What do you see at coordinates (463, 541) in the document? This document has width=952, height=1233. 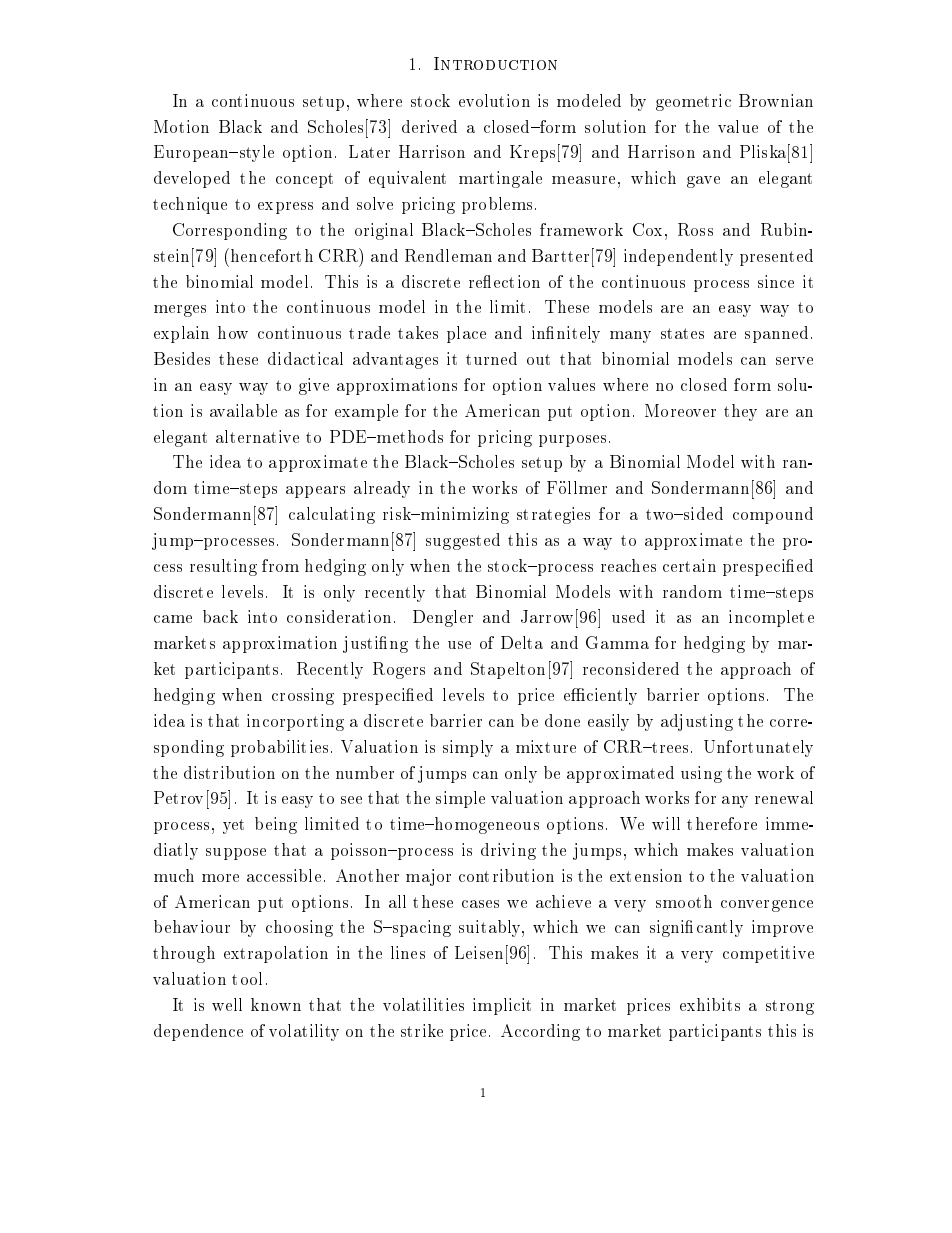 I see `suggested` at bounding box center [463, 541].
